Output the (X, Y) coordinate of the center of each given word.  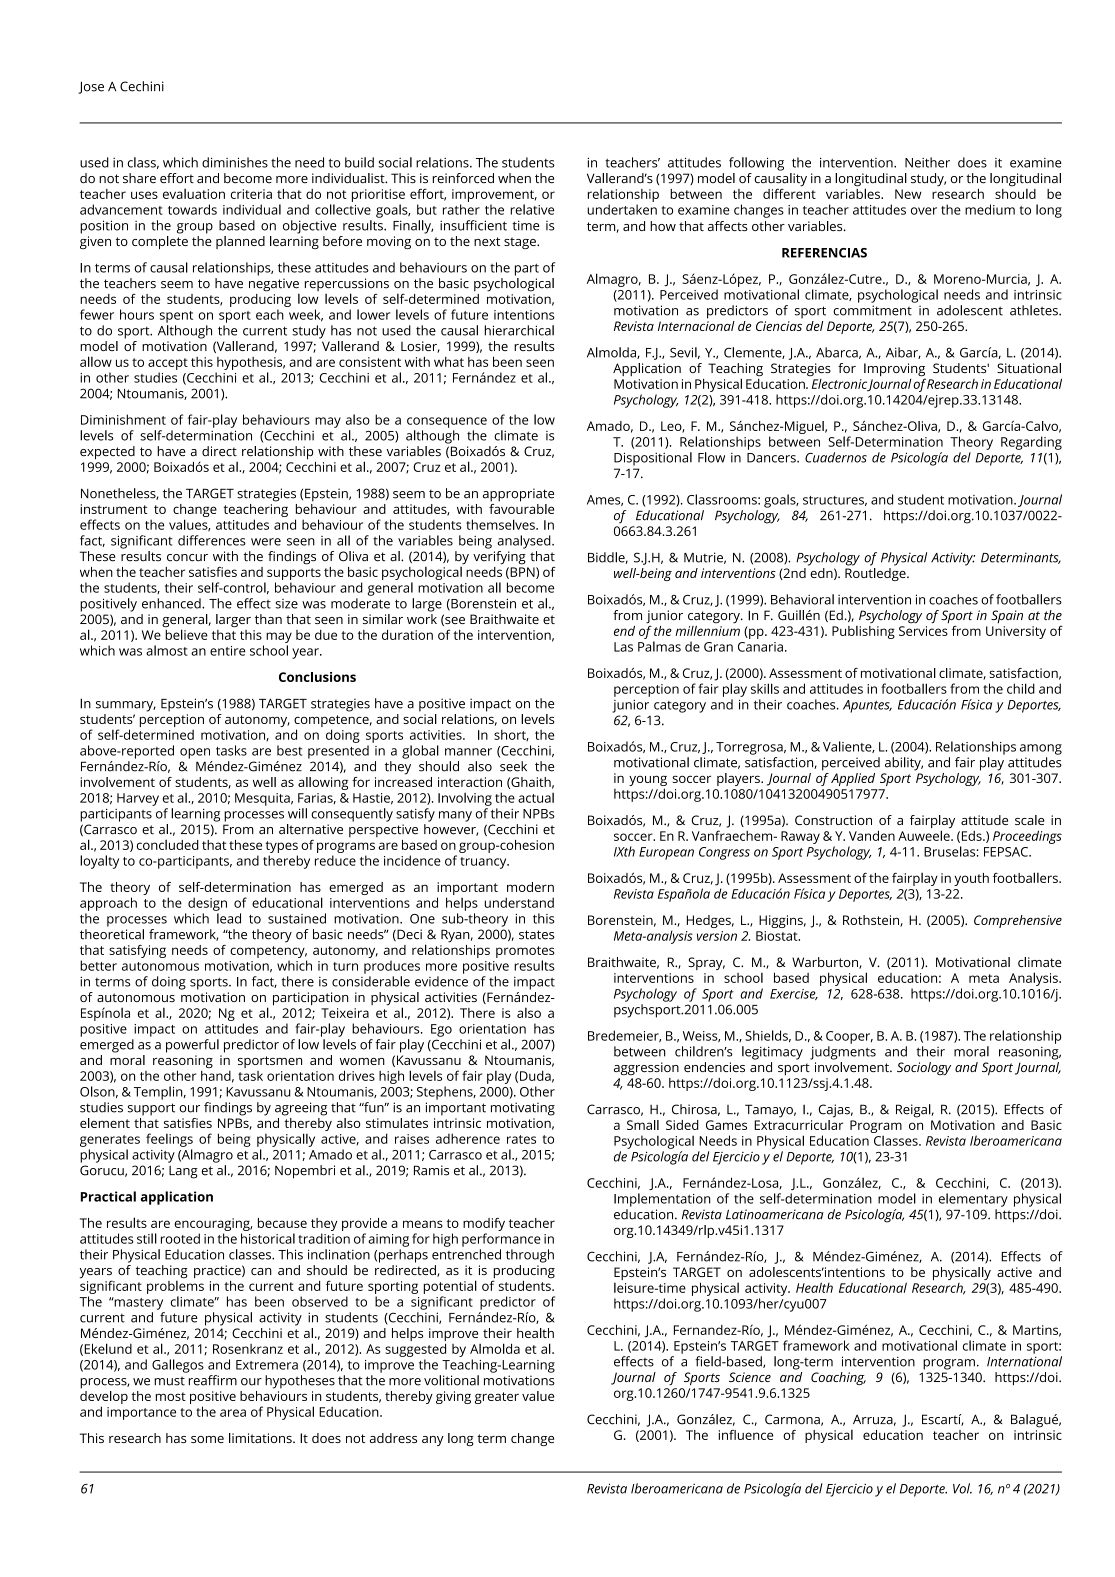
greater (497, 1398)
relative (532, 209)
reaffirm (213, 1380)
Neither (927, 162)
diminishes (235, 162)
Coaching (838, 1378)
